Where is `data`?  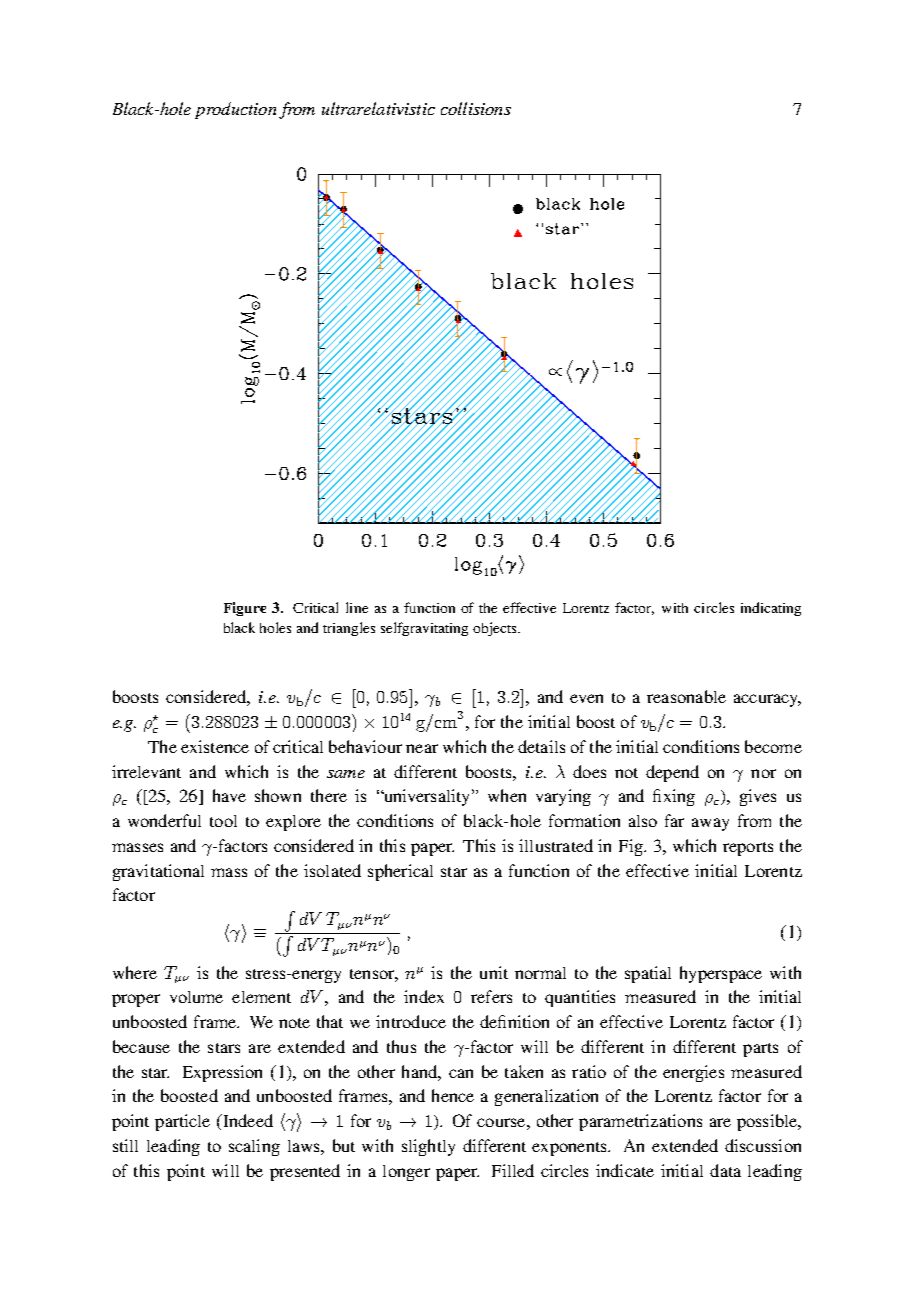 data is located at coordinates (725, 1170).
